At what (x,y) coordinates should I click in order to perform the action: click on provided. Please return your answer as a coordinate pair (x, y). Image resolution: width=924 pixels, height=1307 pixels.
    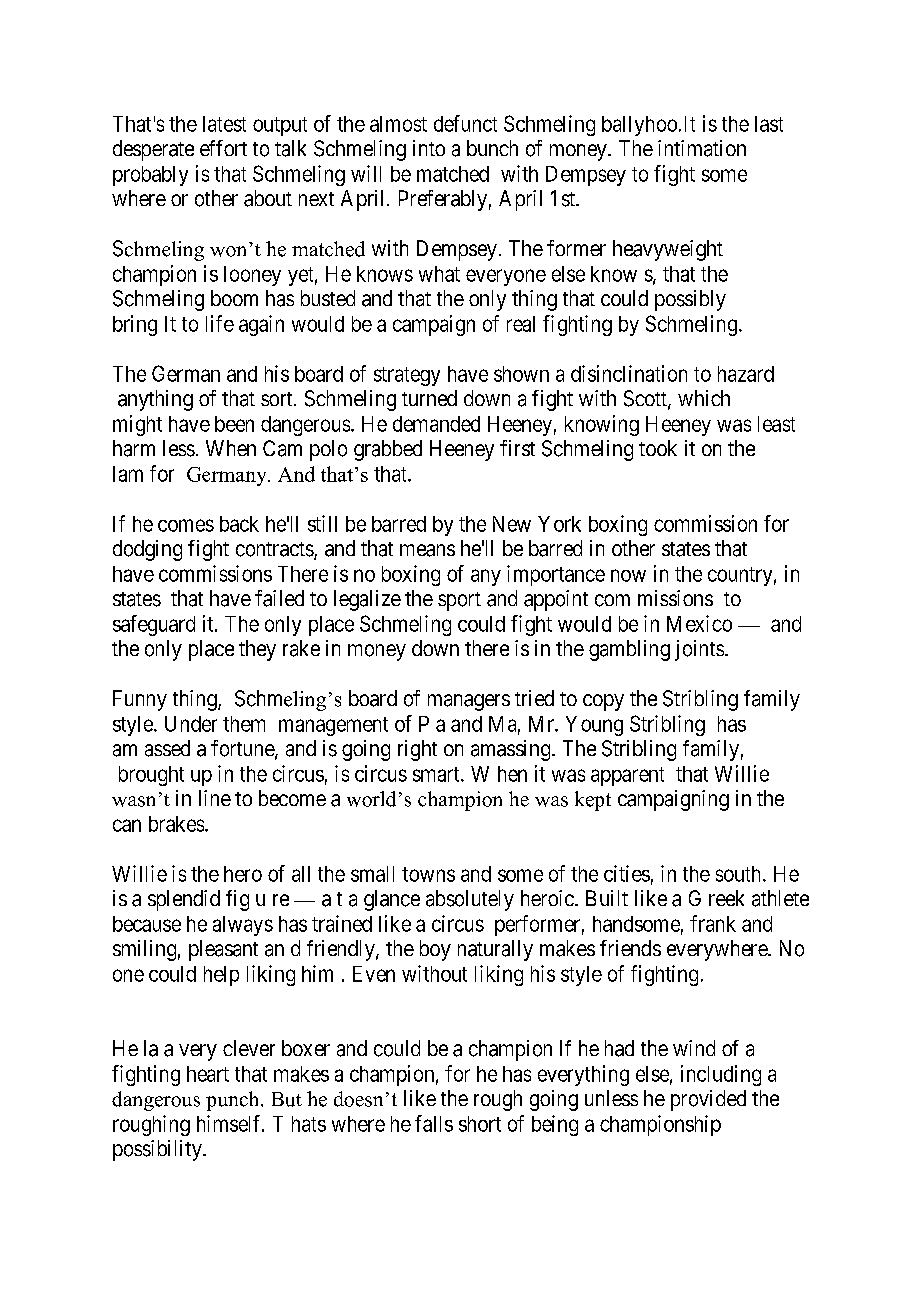
    Looking at the image, I should click on (708, 1100).
